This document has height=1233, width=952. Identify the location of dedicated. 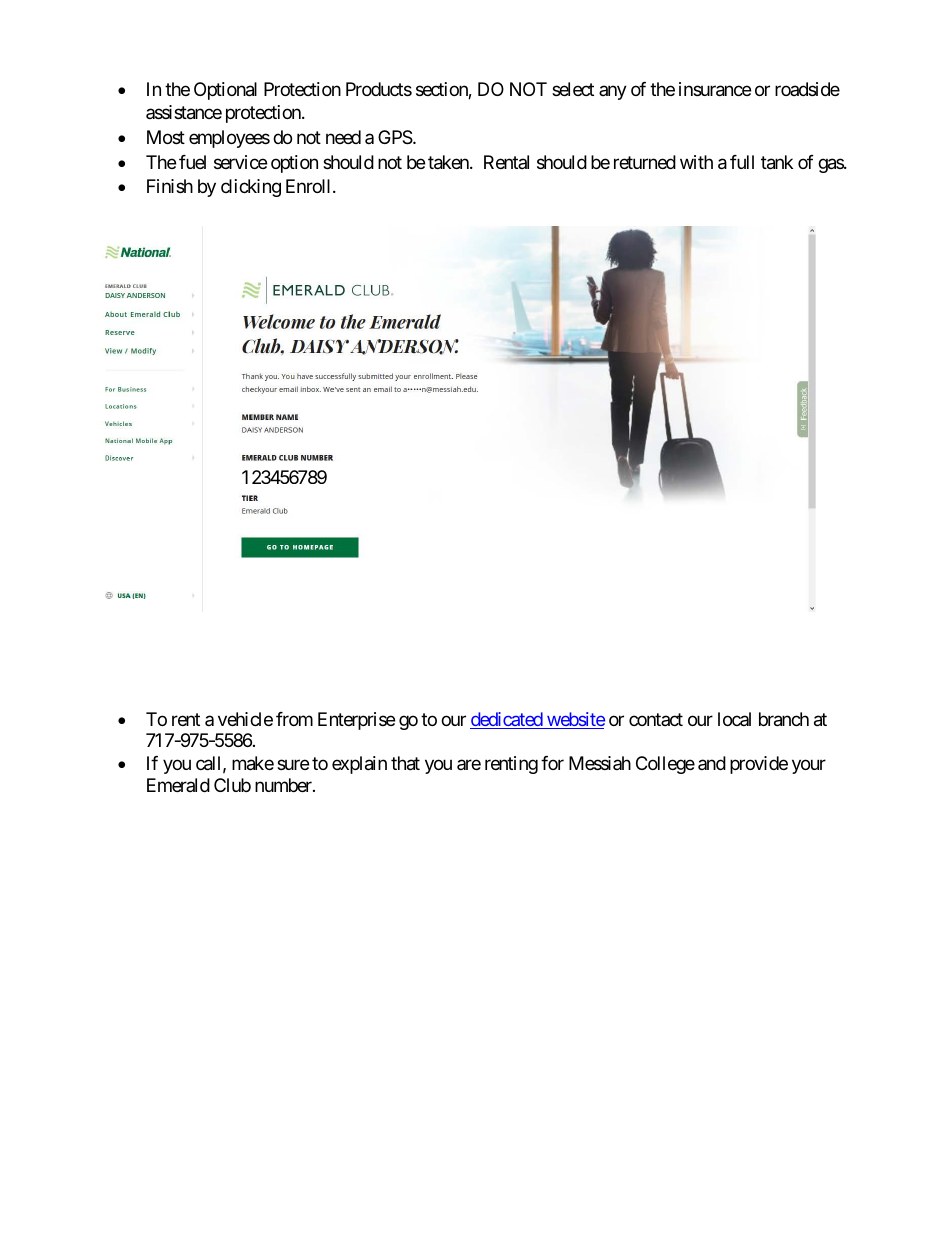
(507, 720).
